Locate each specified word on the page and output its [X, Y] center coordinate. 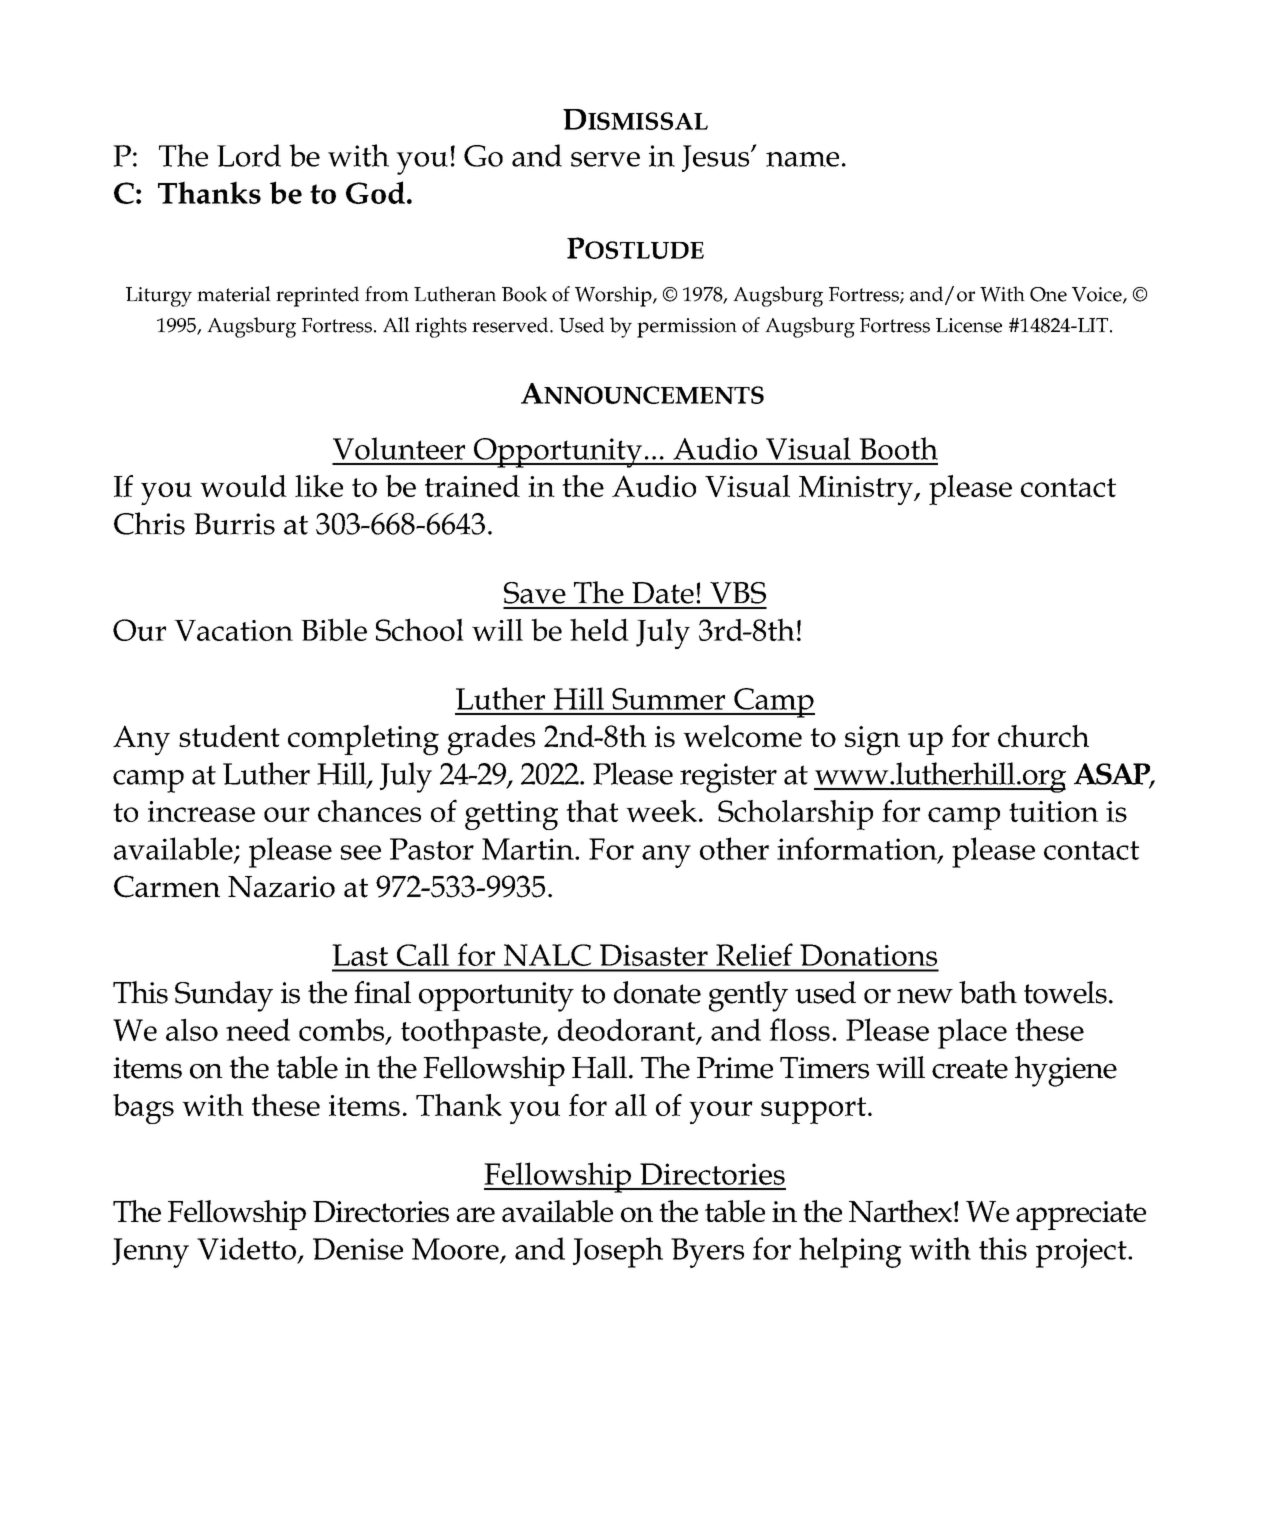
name [802, 159]
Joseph [618, 1252]
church [1043, 736]
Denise [358, 1249]
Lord [249, 155]
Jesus [717, 158]
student [229, 736]
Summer [668, 699]
